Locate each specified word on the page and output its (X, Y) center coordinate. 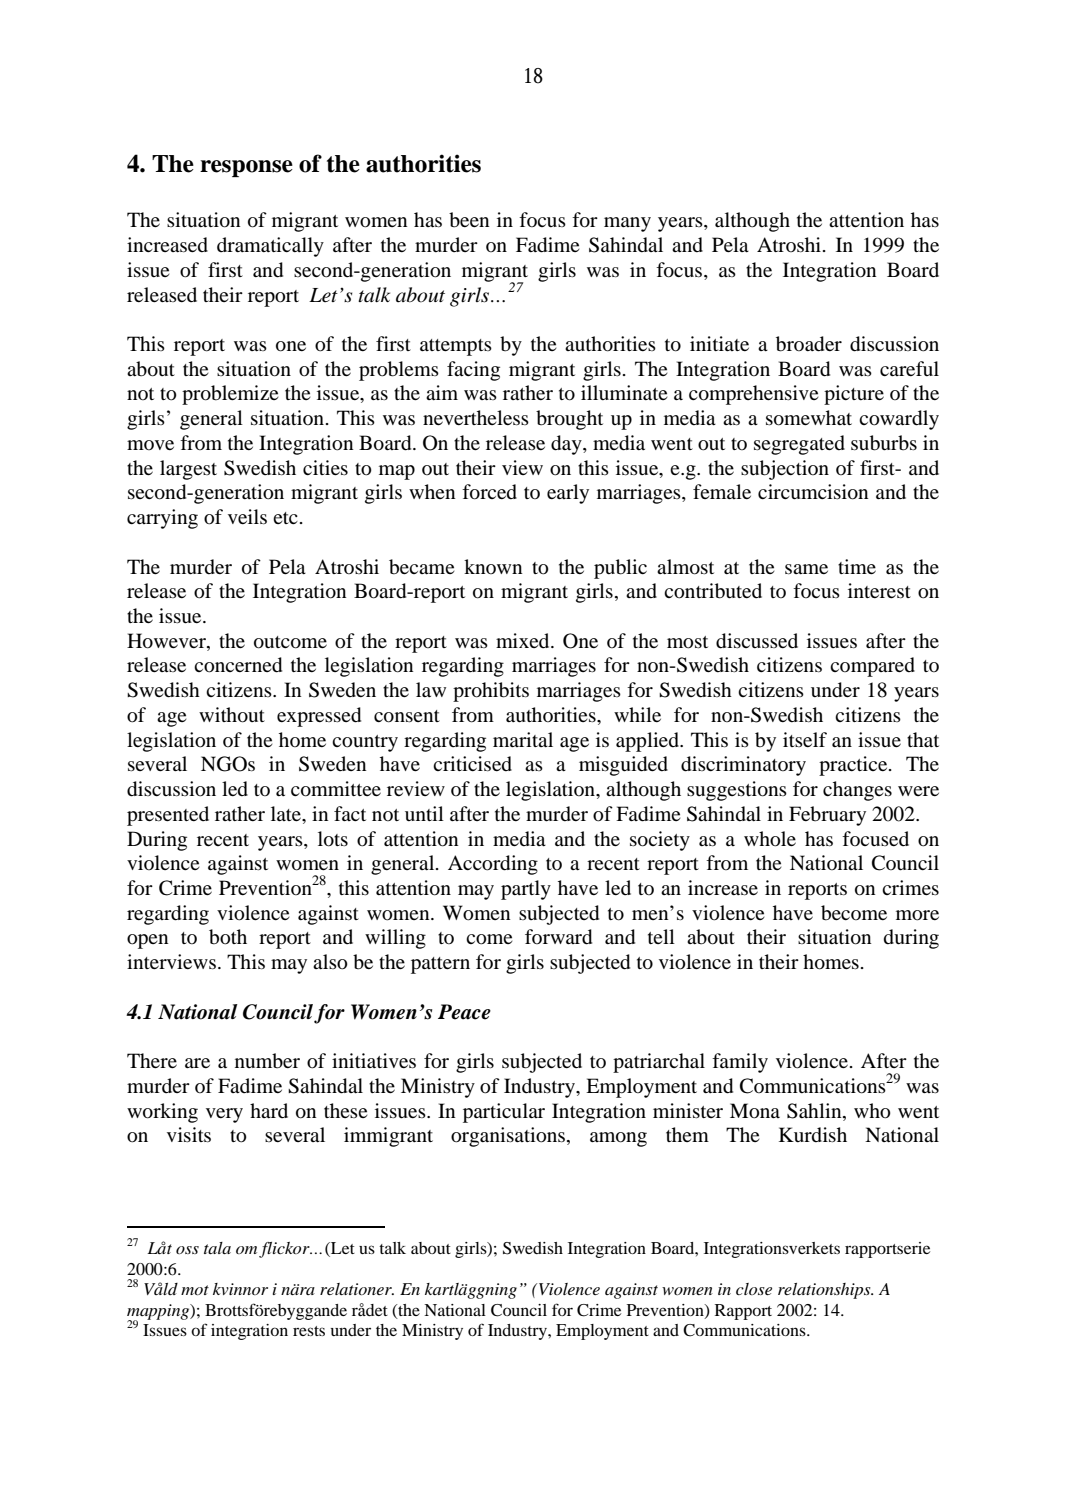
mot (195, 1290)
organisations (509, 1137)
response (246, 168)
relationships (825, 1291)
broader (809, 344)
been (469, 220)
